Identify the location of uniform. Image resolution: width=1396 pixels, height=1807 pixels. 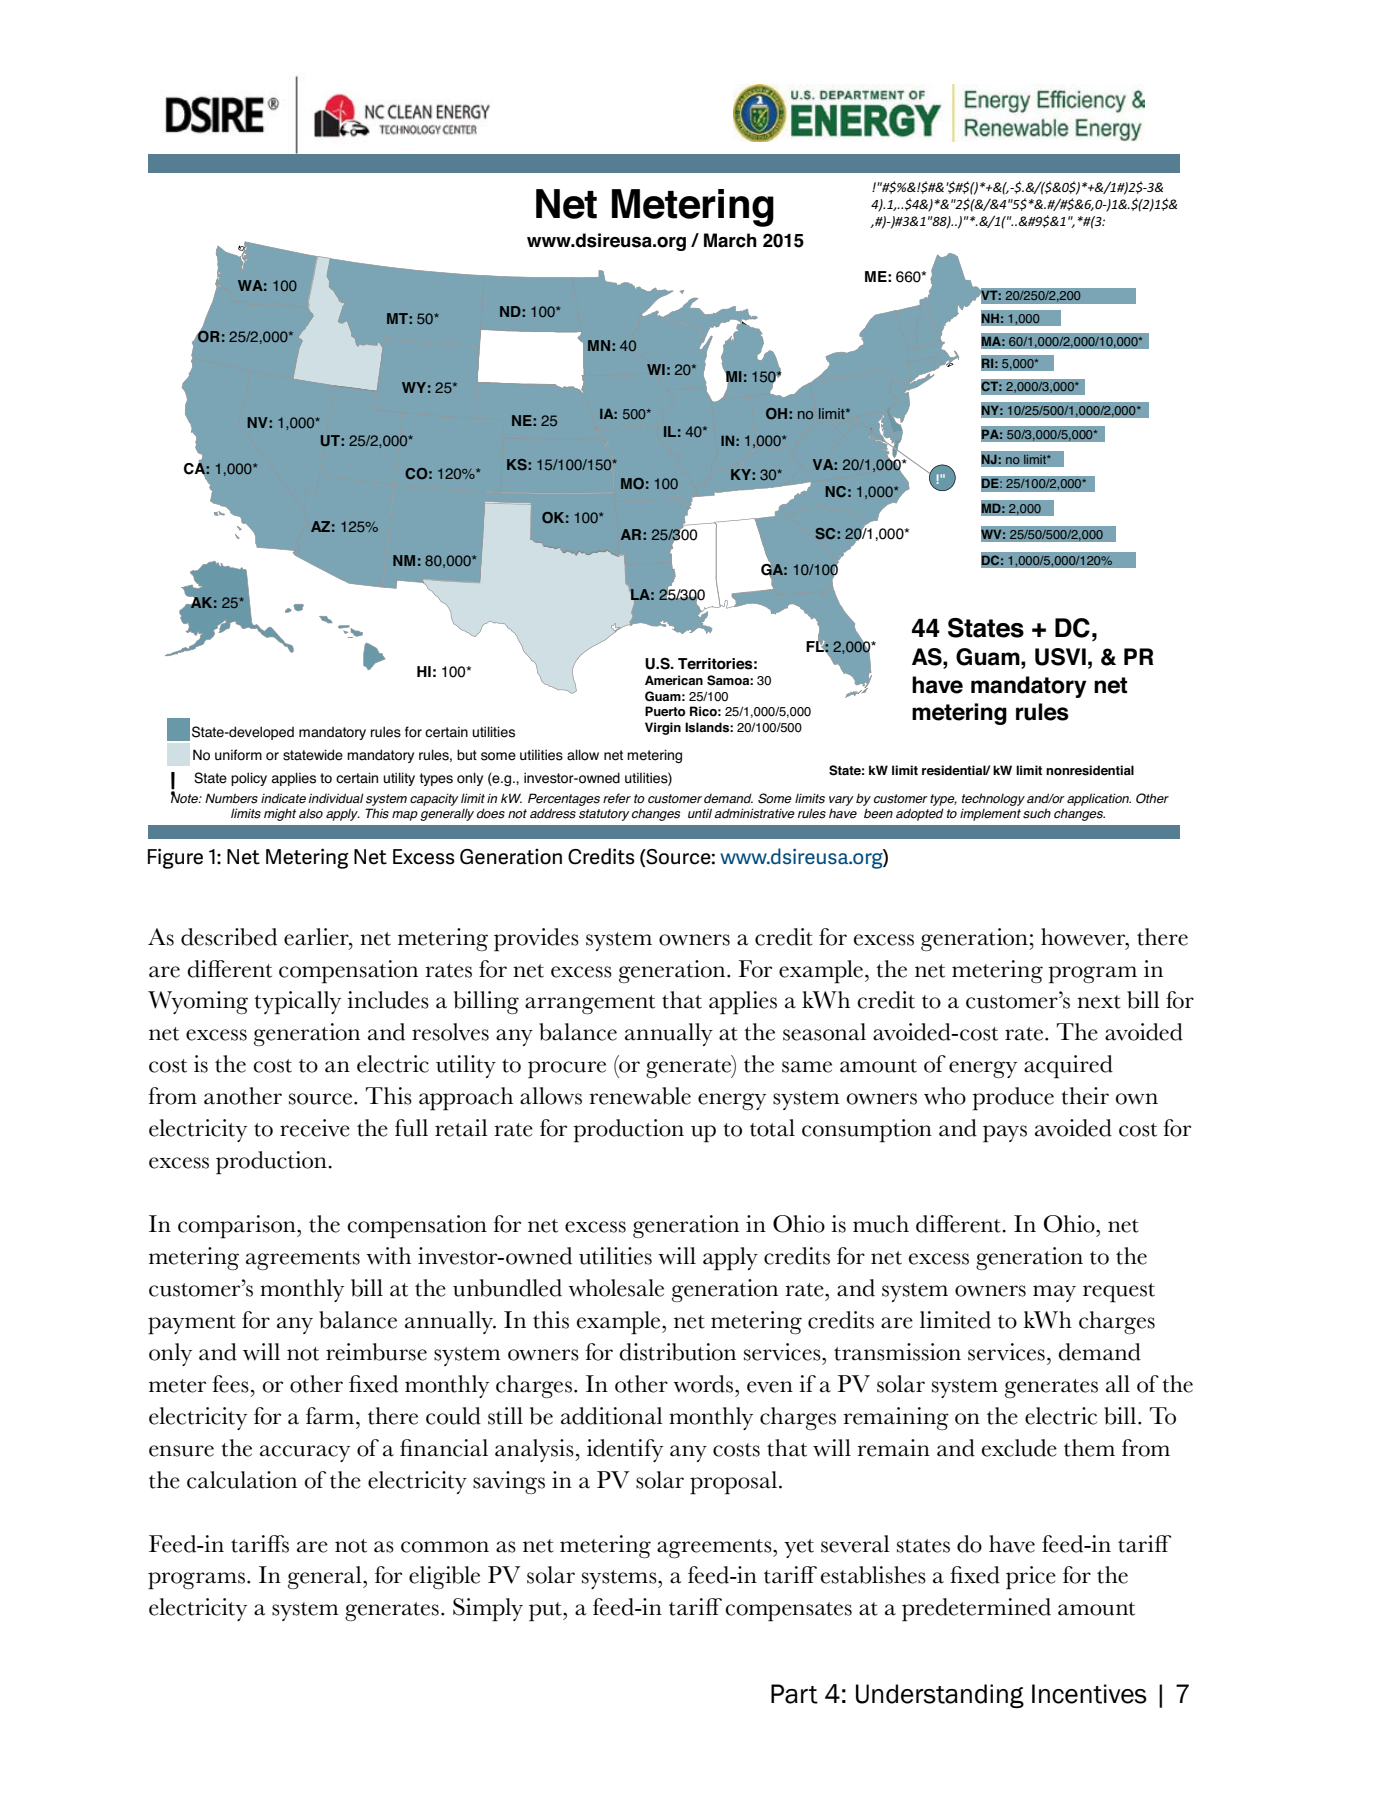
(238, 755).
